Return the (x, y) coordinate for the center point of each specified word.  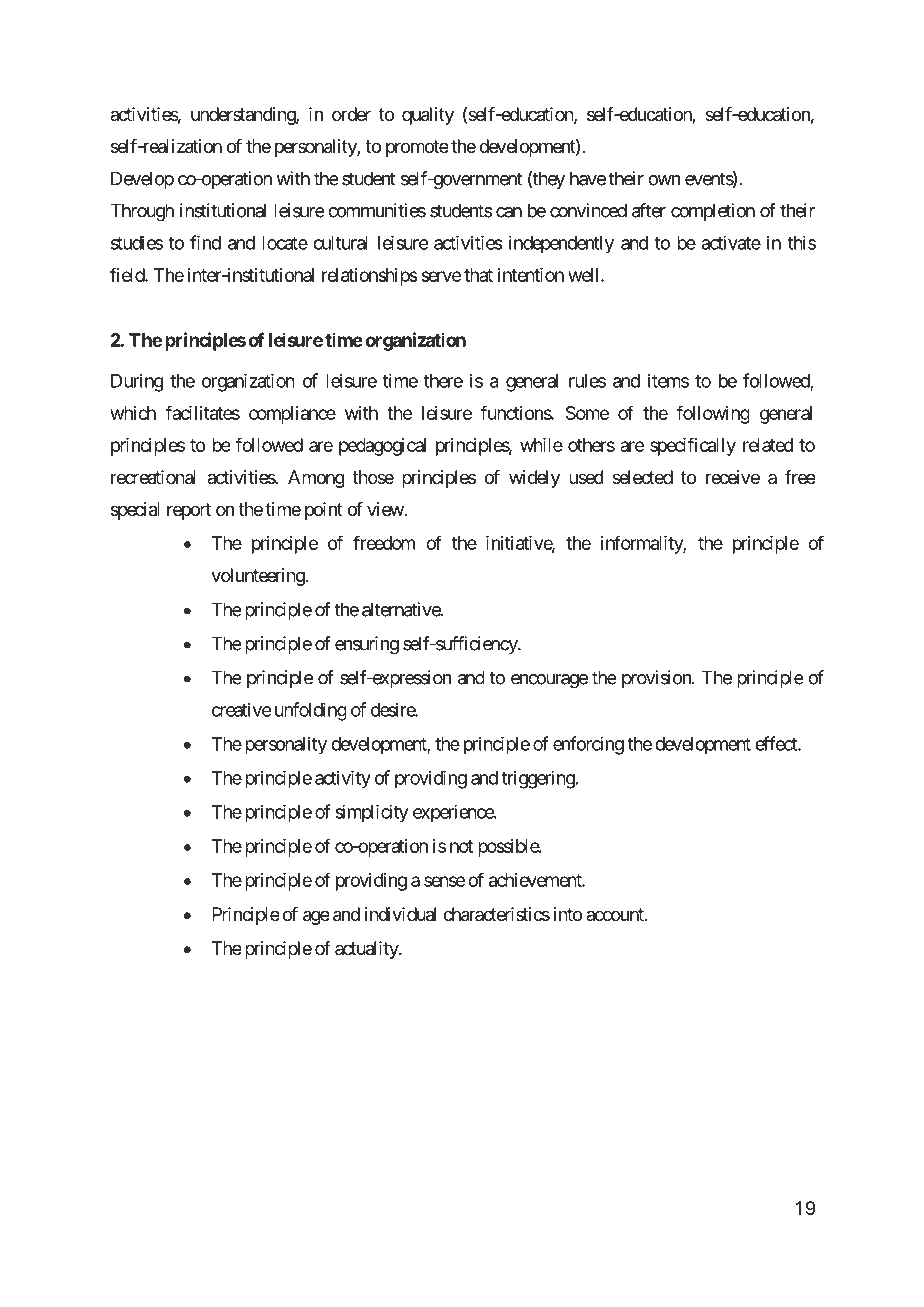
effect (777, 743)
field (128, 274)
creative (241, 709)
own (664, 180)
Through (142, 212)
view (386, 509)
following (712, 414)
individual (400, 914)
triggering (538, 779)
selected (642, 477)
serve (441, 276)
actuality (367, 950)
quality (428, 116)
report (189, 511)
